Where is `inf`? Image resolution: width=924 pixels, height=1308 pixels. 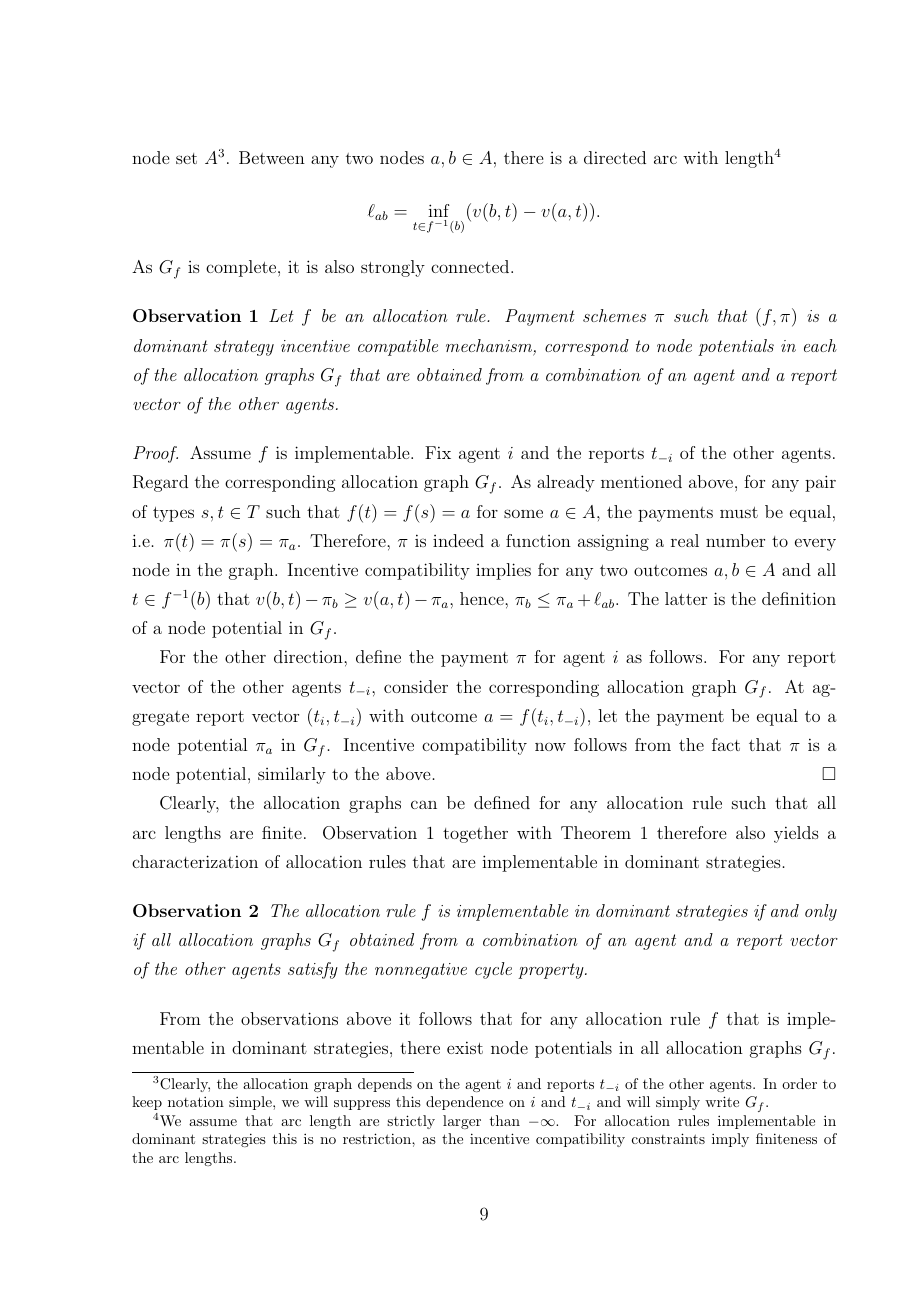 inf is located at coordinates (438, 210).
